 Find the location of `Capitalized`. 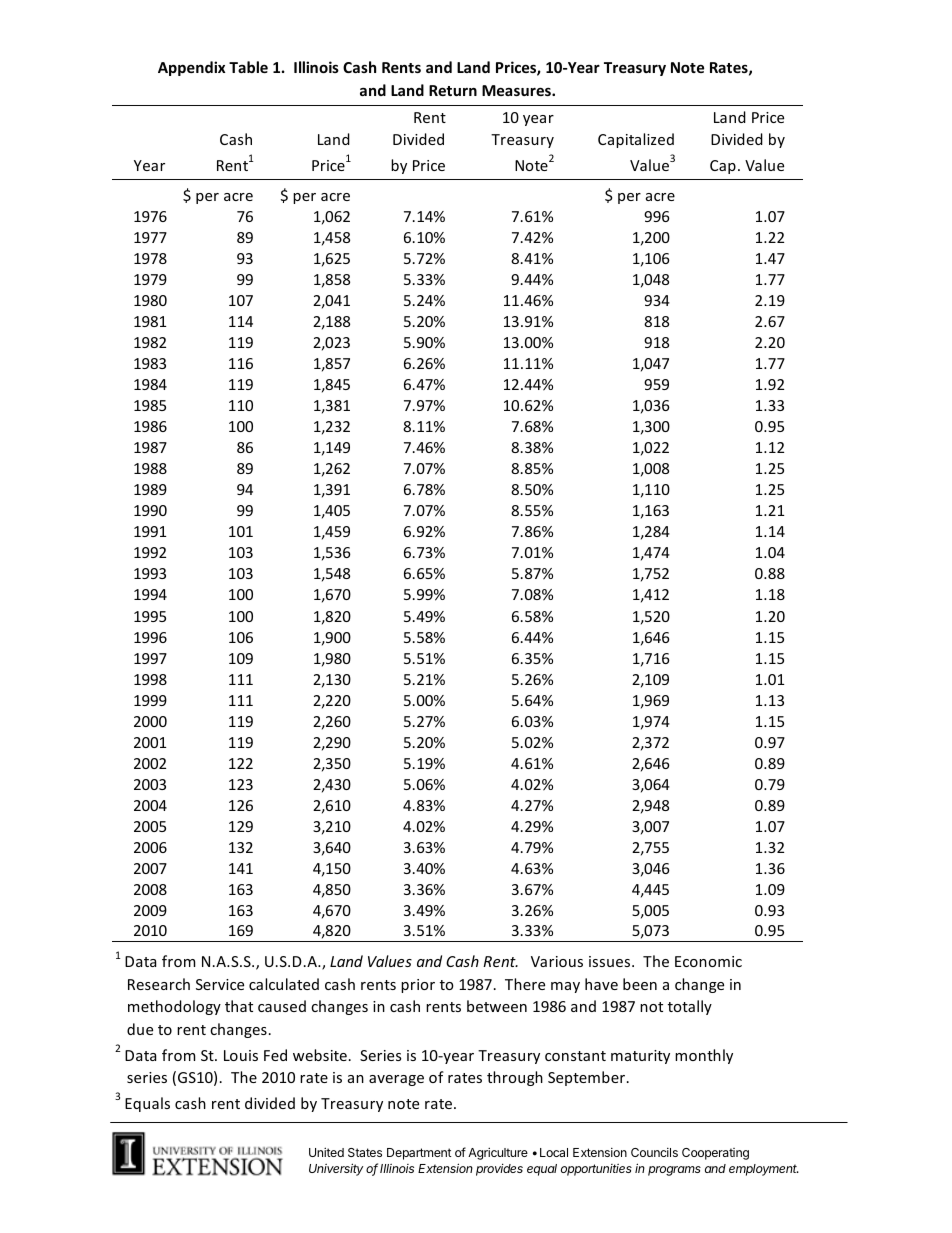

Capitalized is located at coordinates (636, 140).
